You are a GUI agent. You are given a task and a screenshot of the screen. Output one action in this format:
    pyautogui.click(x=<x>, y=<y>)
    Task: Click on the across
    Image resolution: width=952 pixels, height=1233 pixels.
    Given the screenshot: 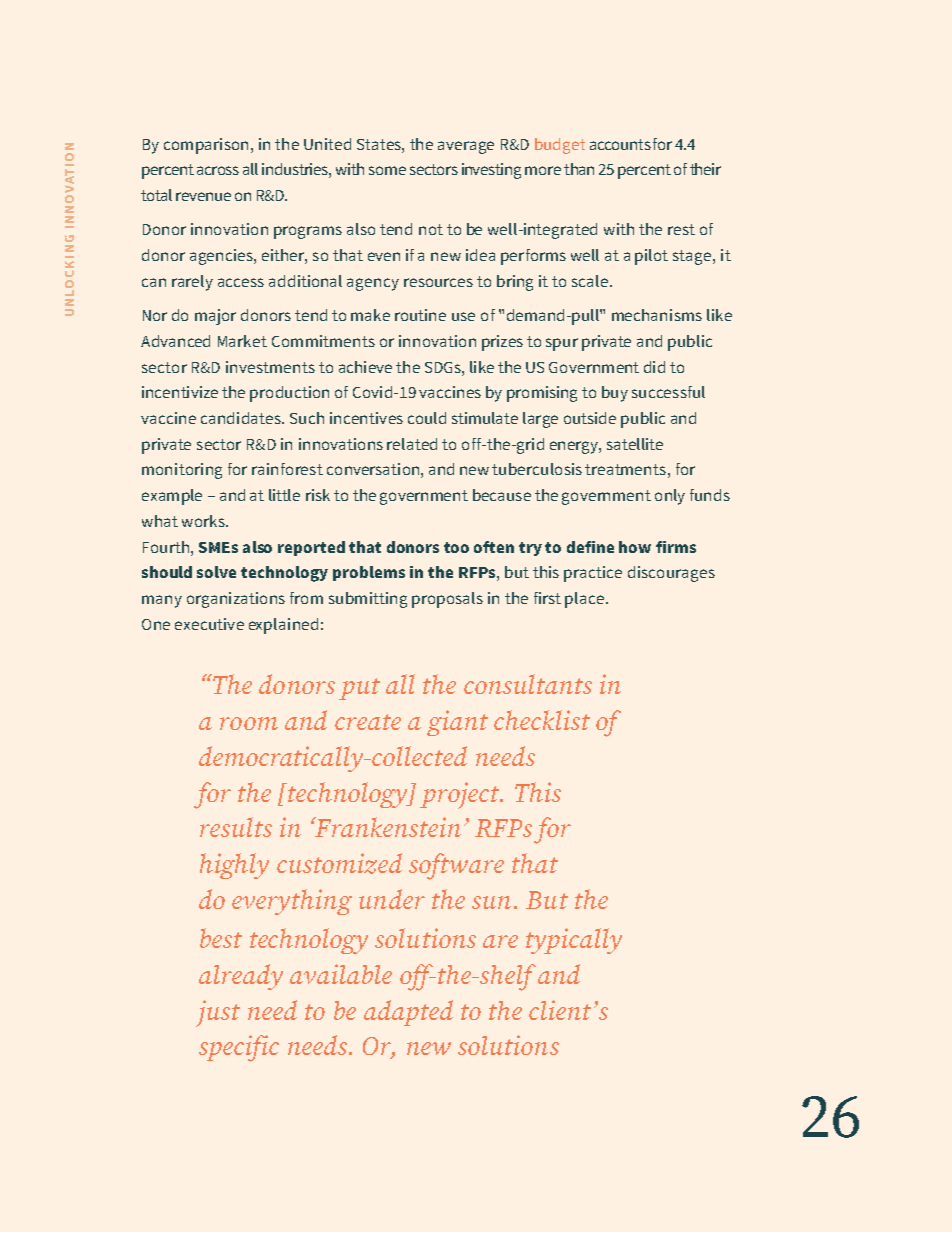 What is the action you would take?
    pyautogui.click(x=218, y=170)
